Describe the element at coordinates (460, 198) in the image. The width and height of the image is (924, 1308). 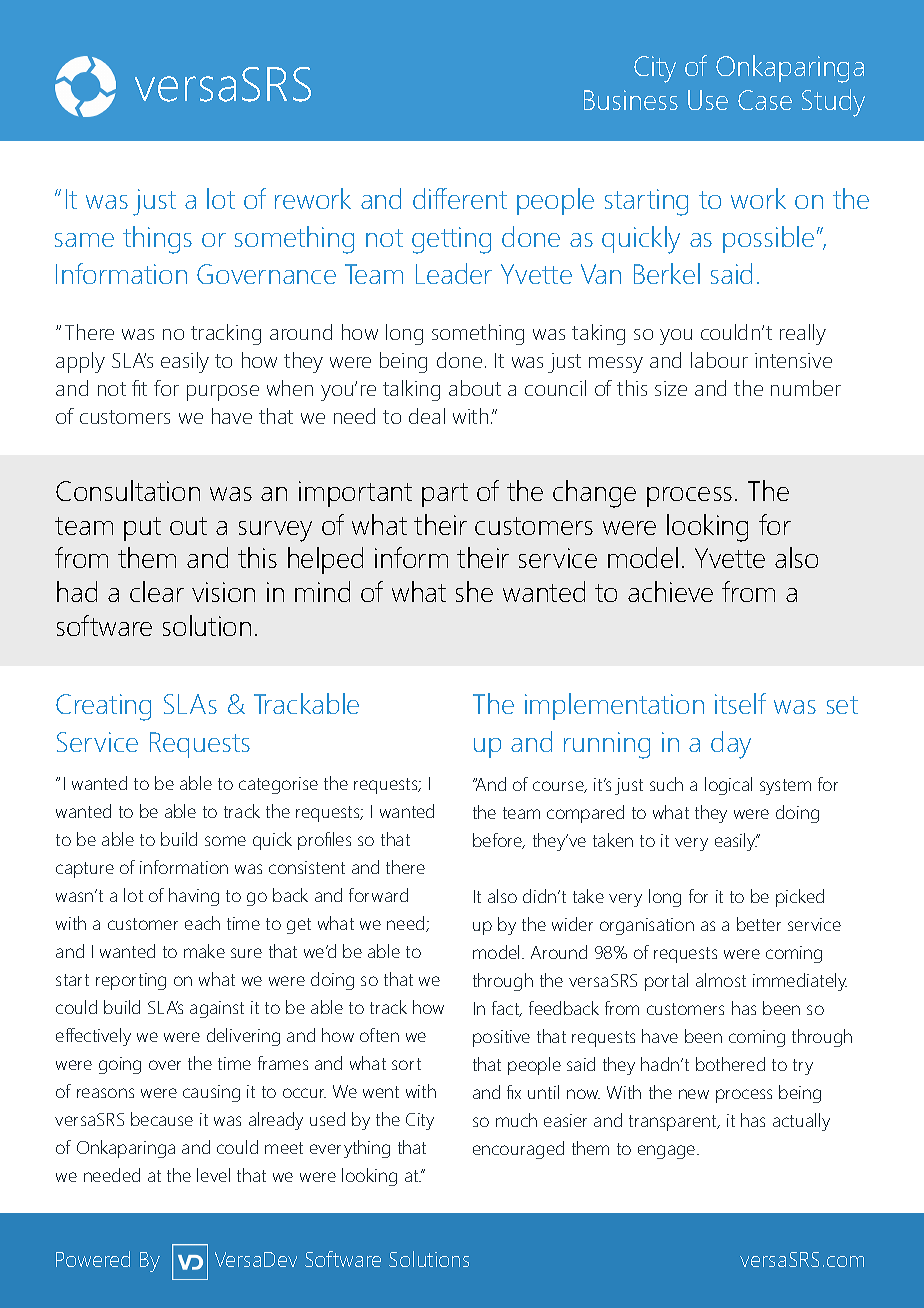
I see `different` at that location.
